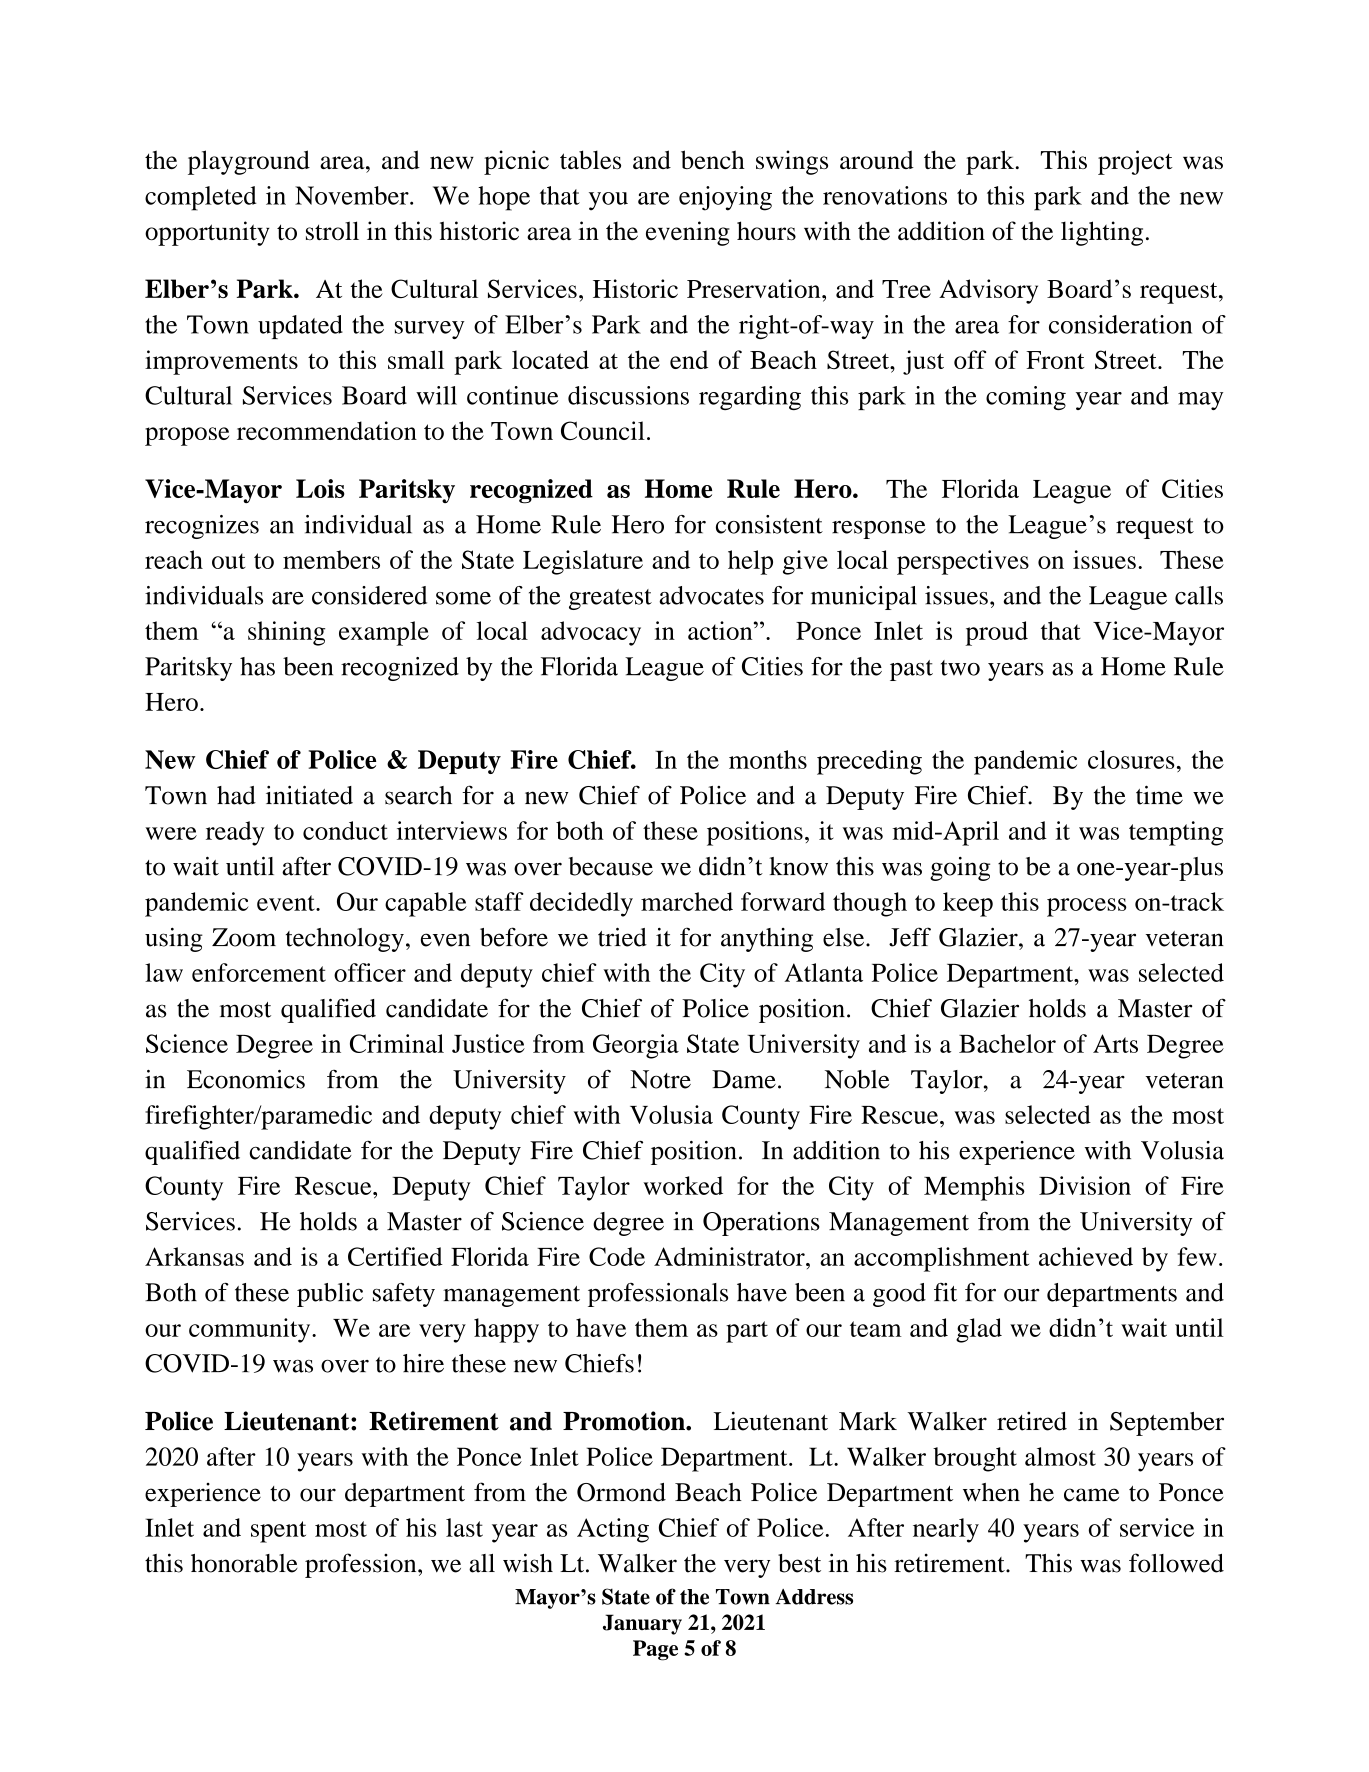 This document has width=1369, height=1772. Describe the element at coordinates (244, 937) in the document. I see `Zoom` at that location.
